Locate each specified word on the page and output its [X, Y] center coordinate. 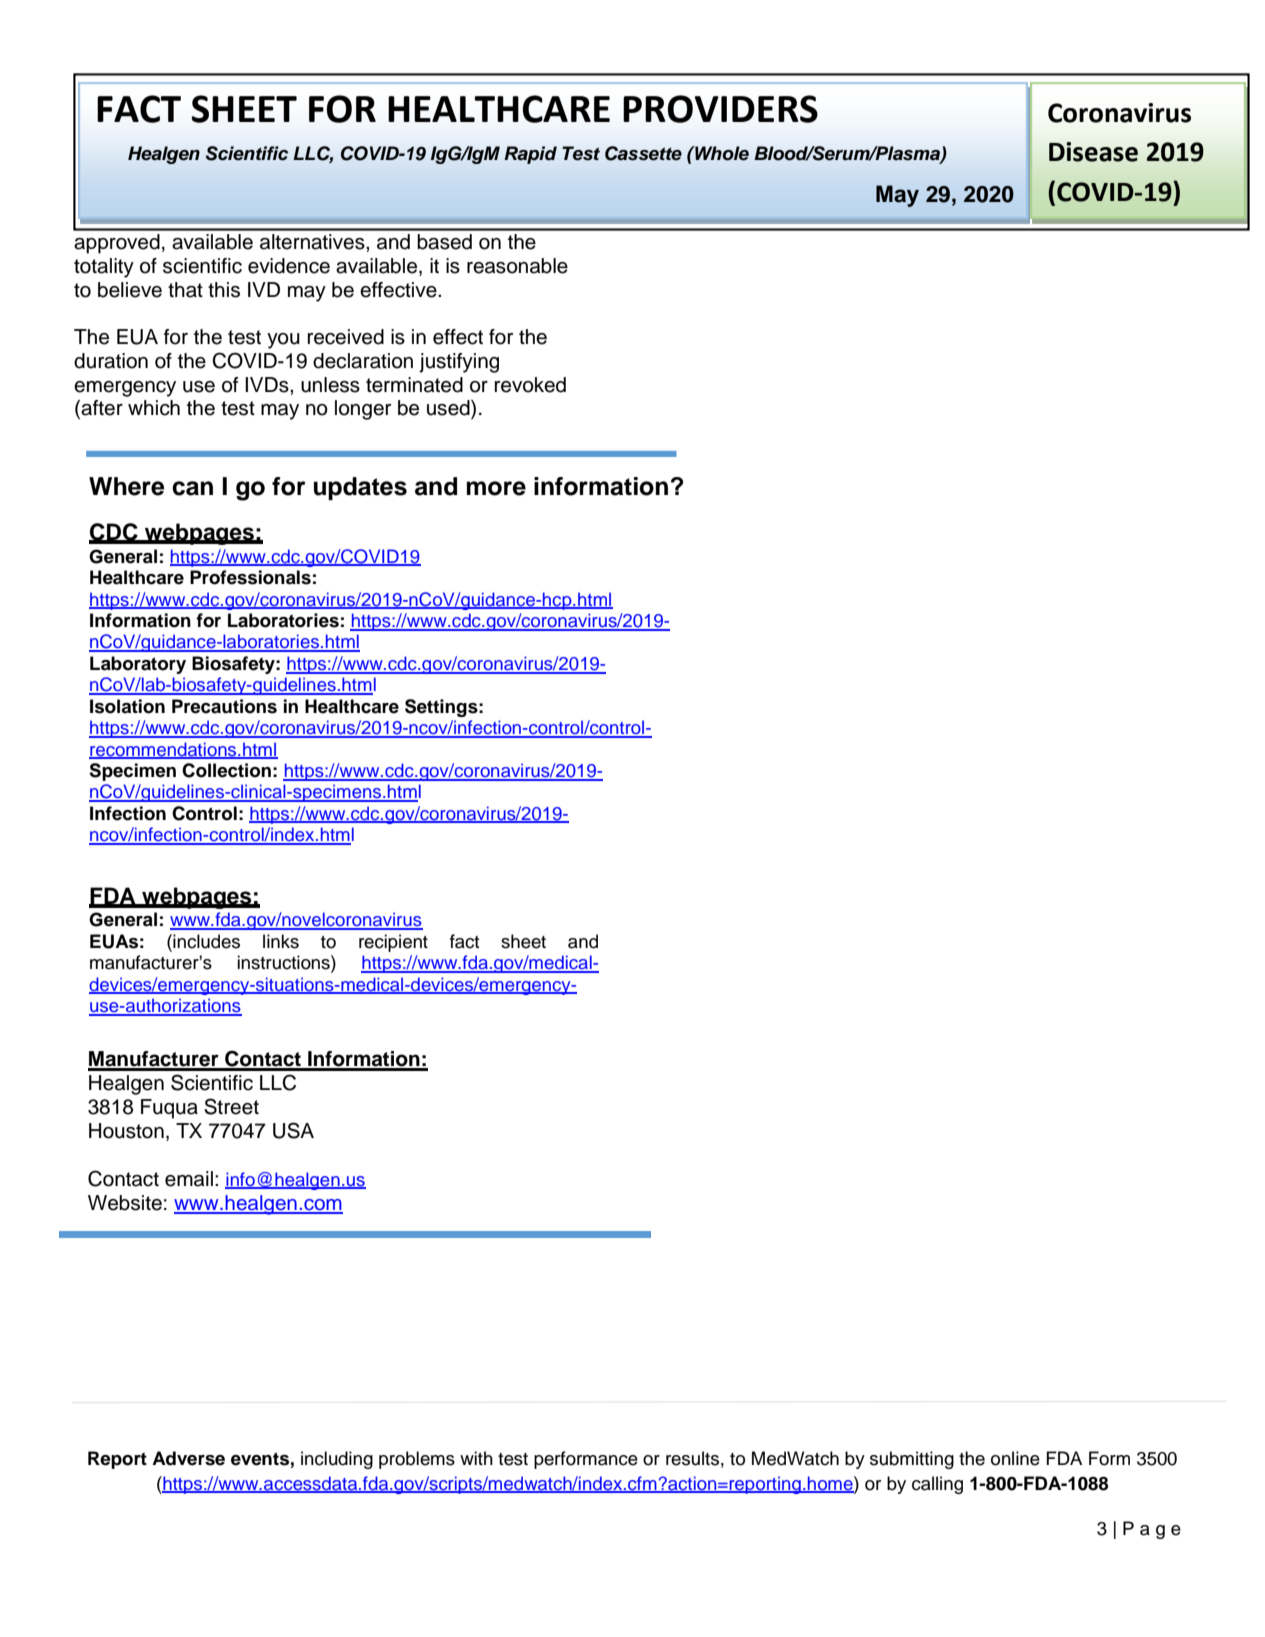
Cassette [643, 153]
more [496, 488]
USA [293, 1130]
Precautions [224, 706]
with [476, 1458]
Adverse [188, 1458]
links [281, 941]
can [192, 488]
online [1015, 1458]
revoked [530, 385]
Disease [1093, 152]
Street [231, 1106]
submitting [912, 1460]
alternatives [313, 242]
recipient [393, 943]
